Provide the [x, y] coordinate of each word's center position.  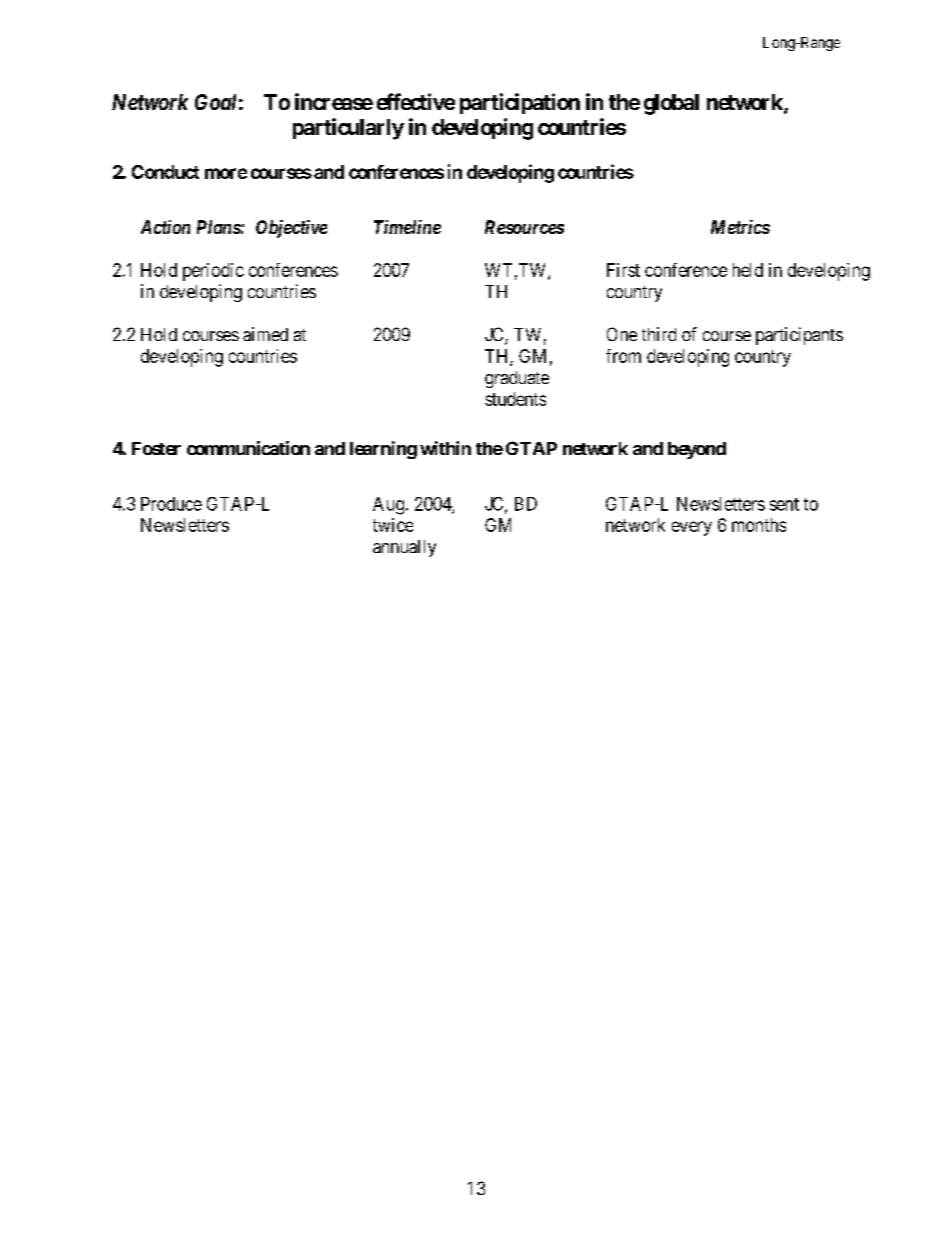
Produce [171, 504]
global [671, 104]
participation [520, 103]
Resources [524, 227]
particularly [348, 129]
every [692, 528]
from [623, 356]
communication [248, 448]
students [515, 399]
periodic [213, 272]
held [748, 270]
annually [404, 548]
